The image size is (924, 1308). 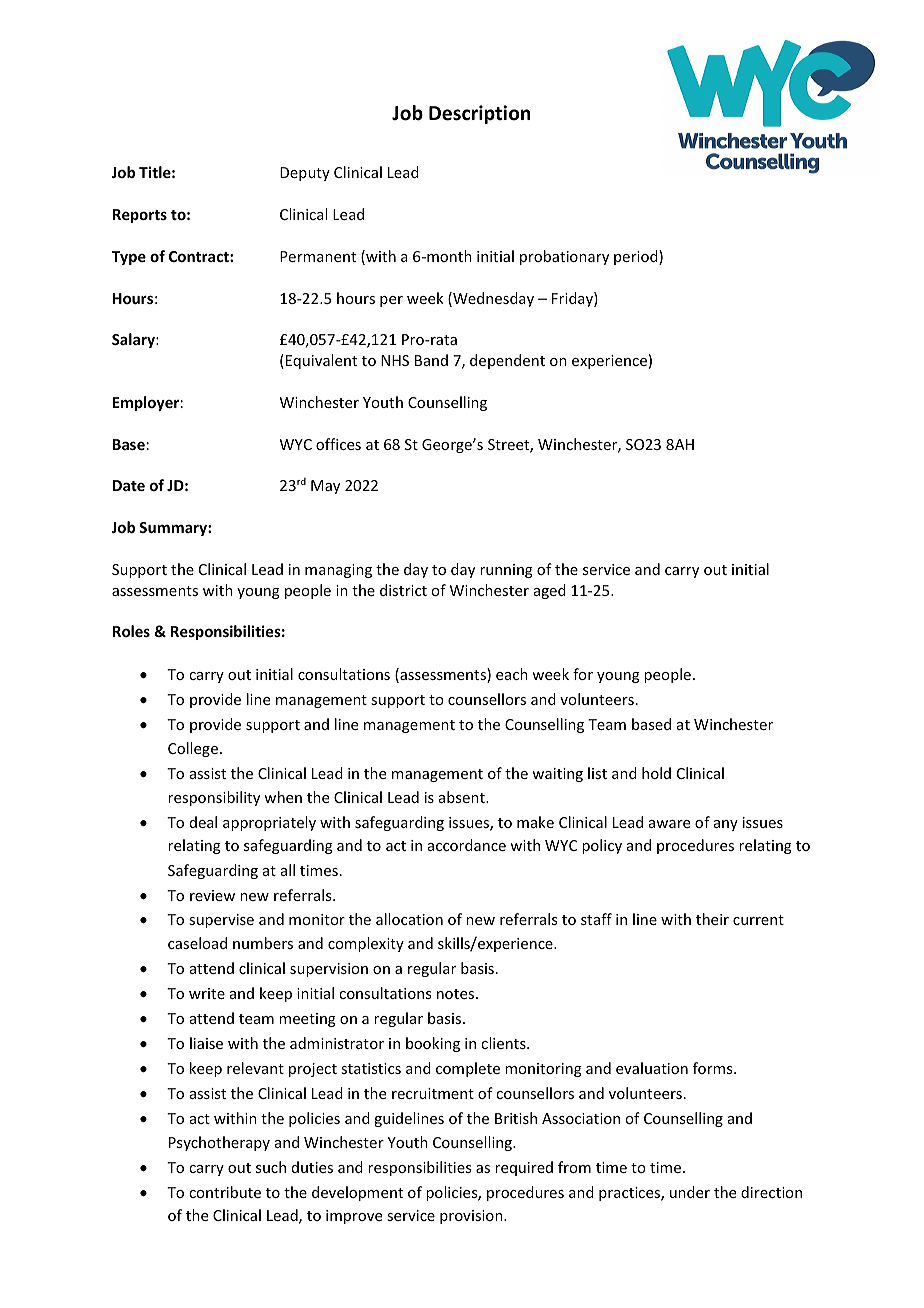 I want to click on Description, so click(x=479, y=114).
